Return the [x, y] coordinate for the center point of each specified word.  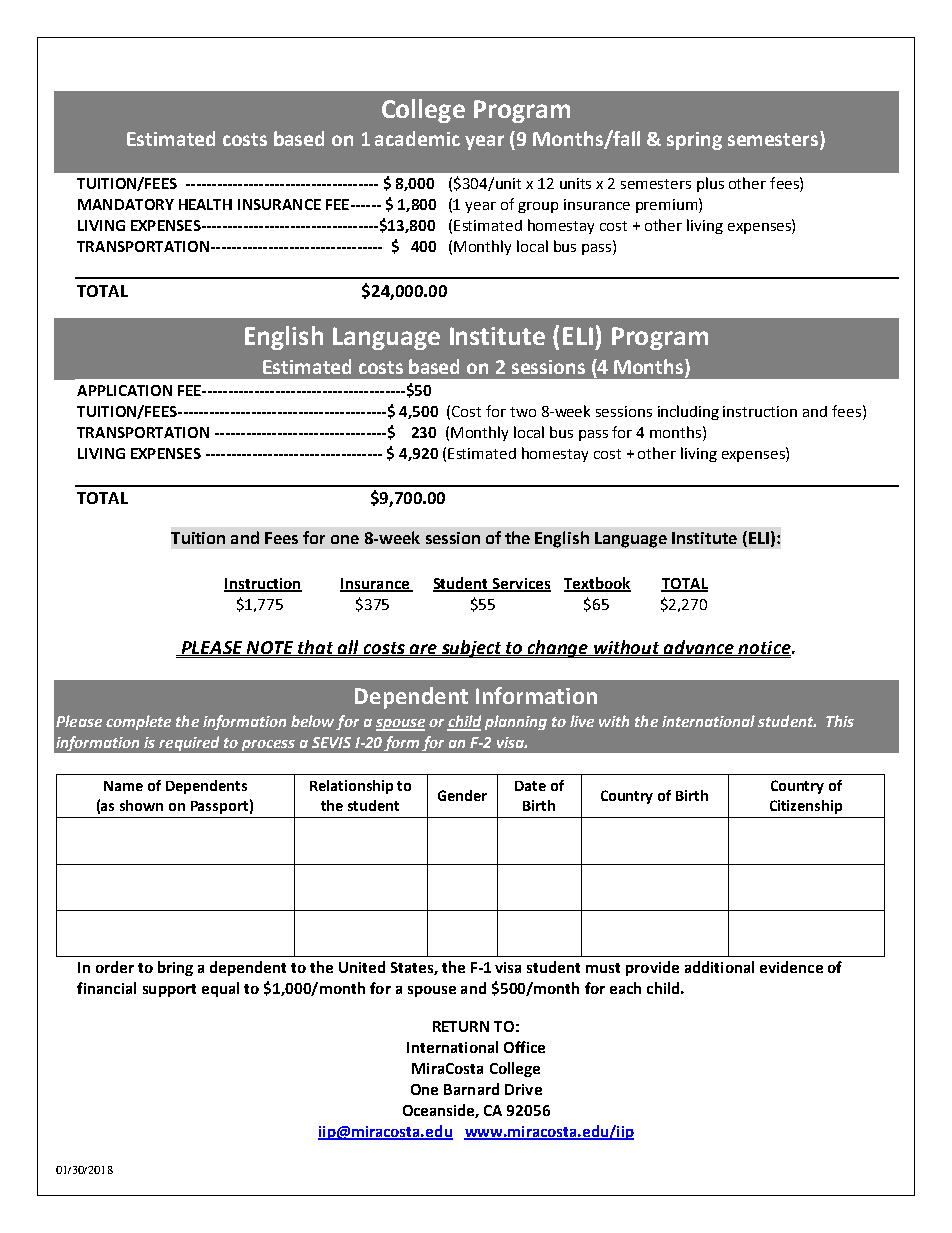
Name [123, 786]
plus [710, 184]
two [523, 412]
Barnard [471, 1089]
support [169, 990]
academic [417, 138]
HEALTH [205, 204]
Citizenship [806, 807]
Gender [462, 795]
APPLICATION [124, 390]
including [688, 412]
